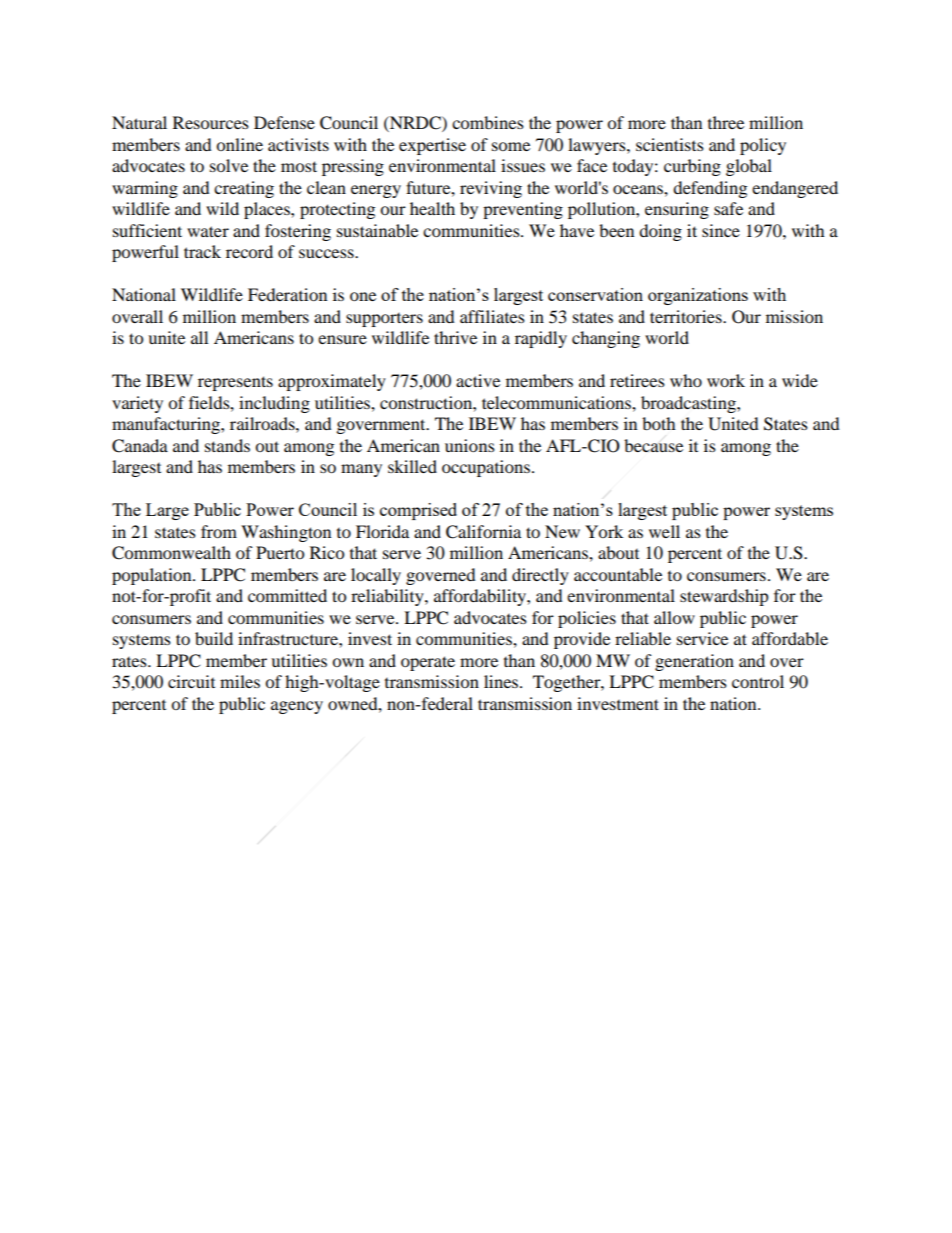  I want to click on three, so click(726, 122).
